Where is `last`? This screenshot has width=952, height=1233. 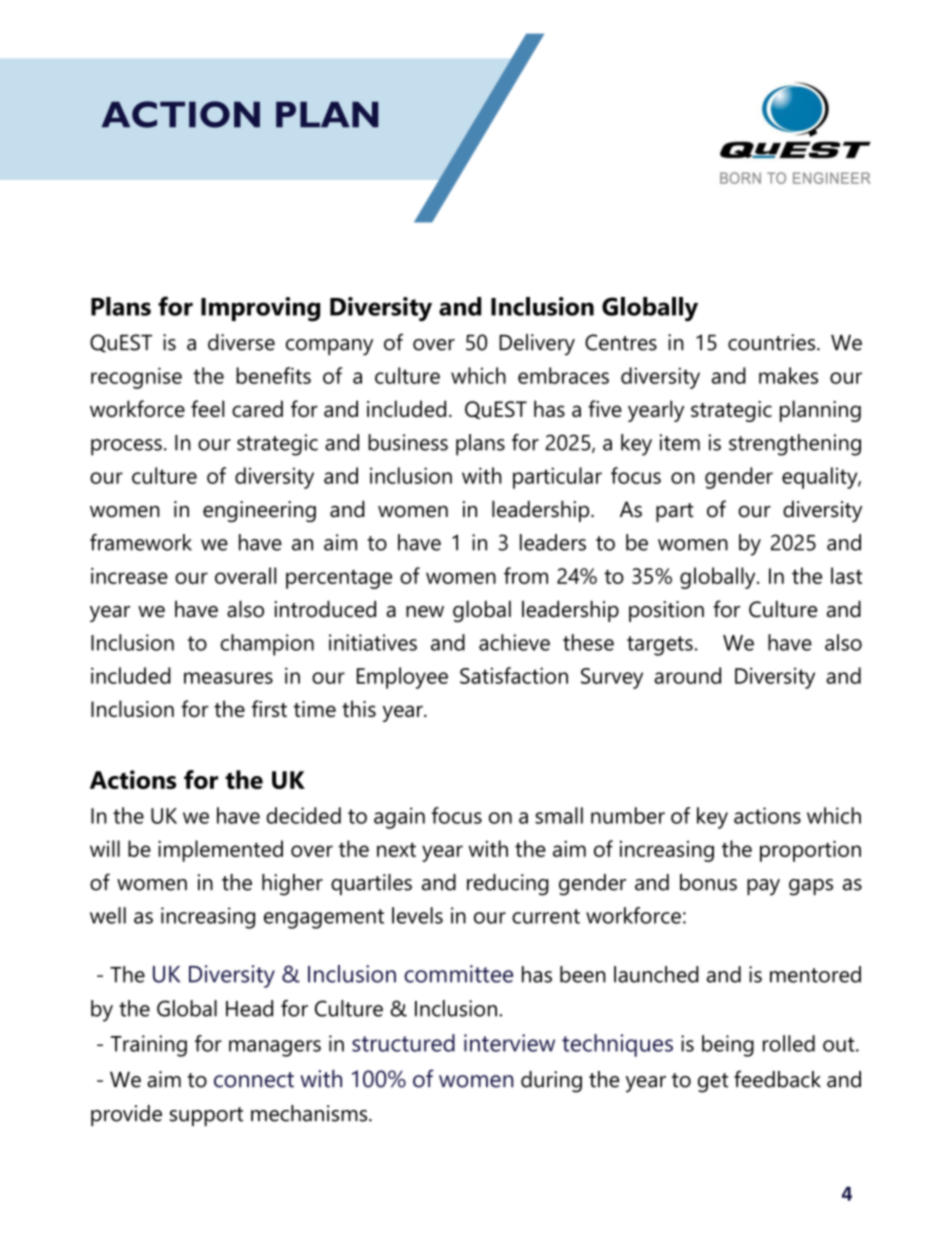
last is located at coordinates (846, 575).
